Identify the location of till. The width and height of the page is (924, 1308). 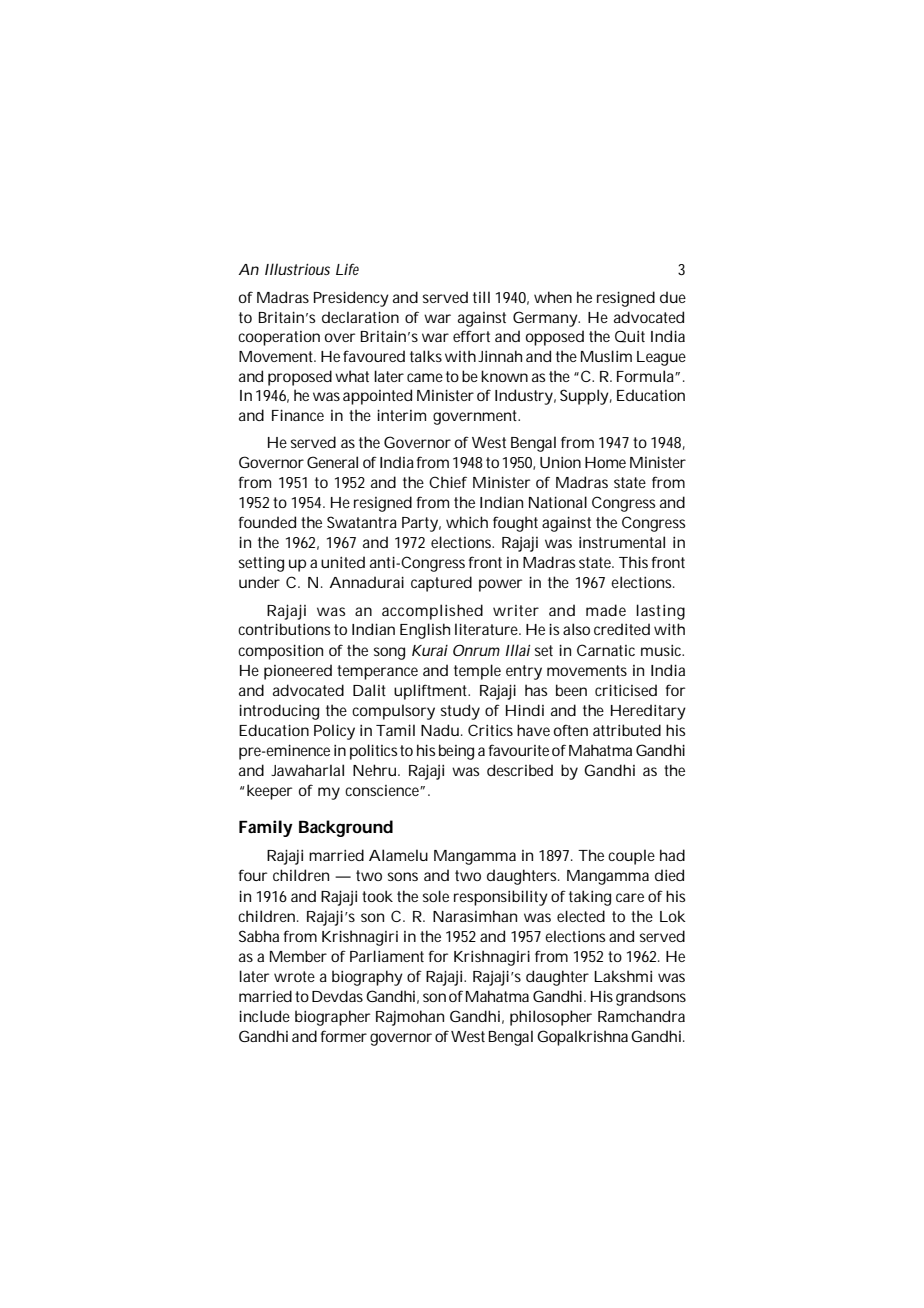
(481, 297).
